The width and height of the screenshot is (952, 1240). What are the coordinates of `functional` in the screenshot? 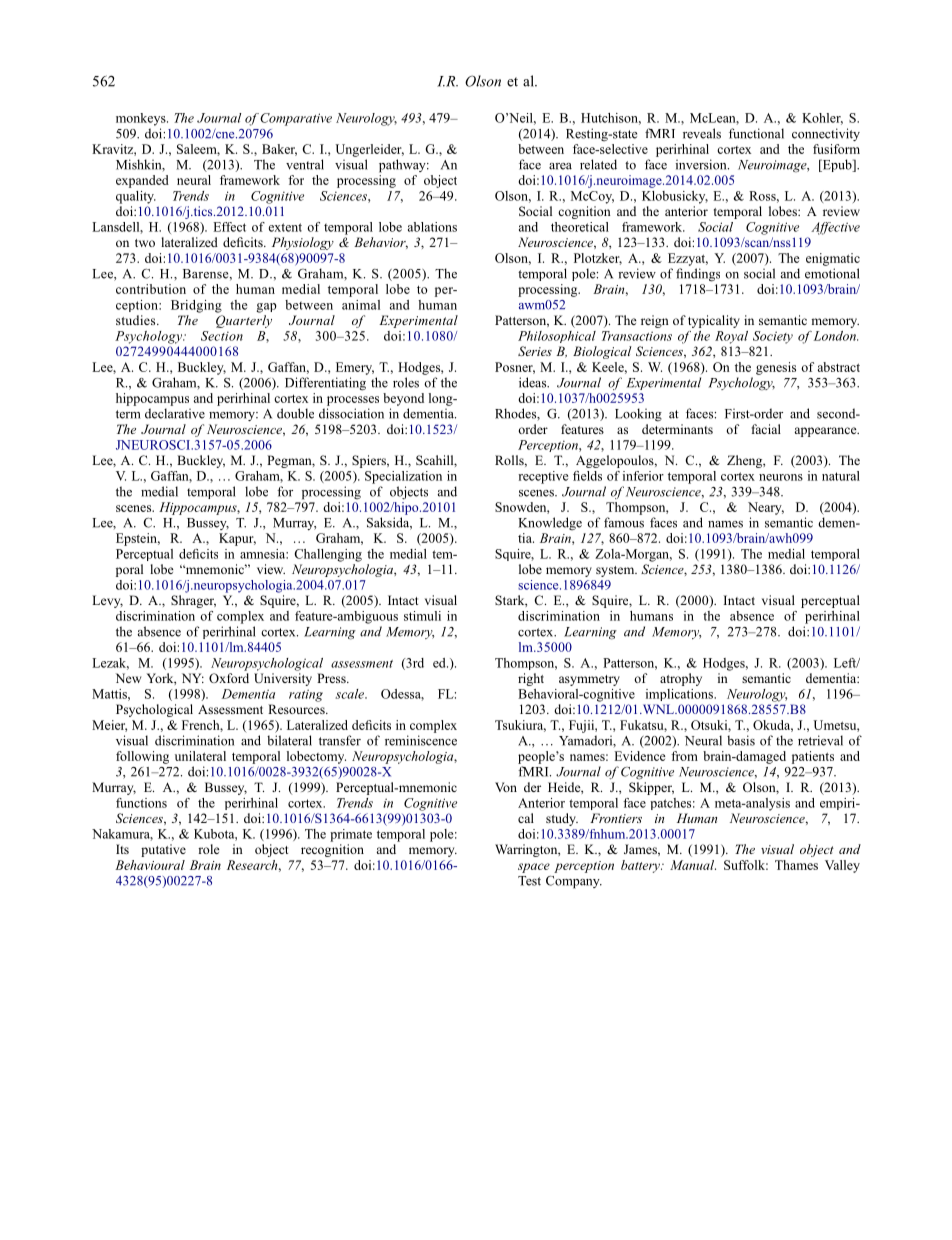 It's located at (756, 133).
